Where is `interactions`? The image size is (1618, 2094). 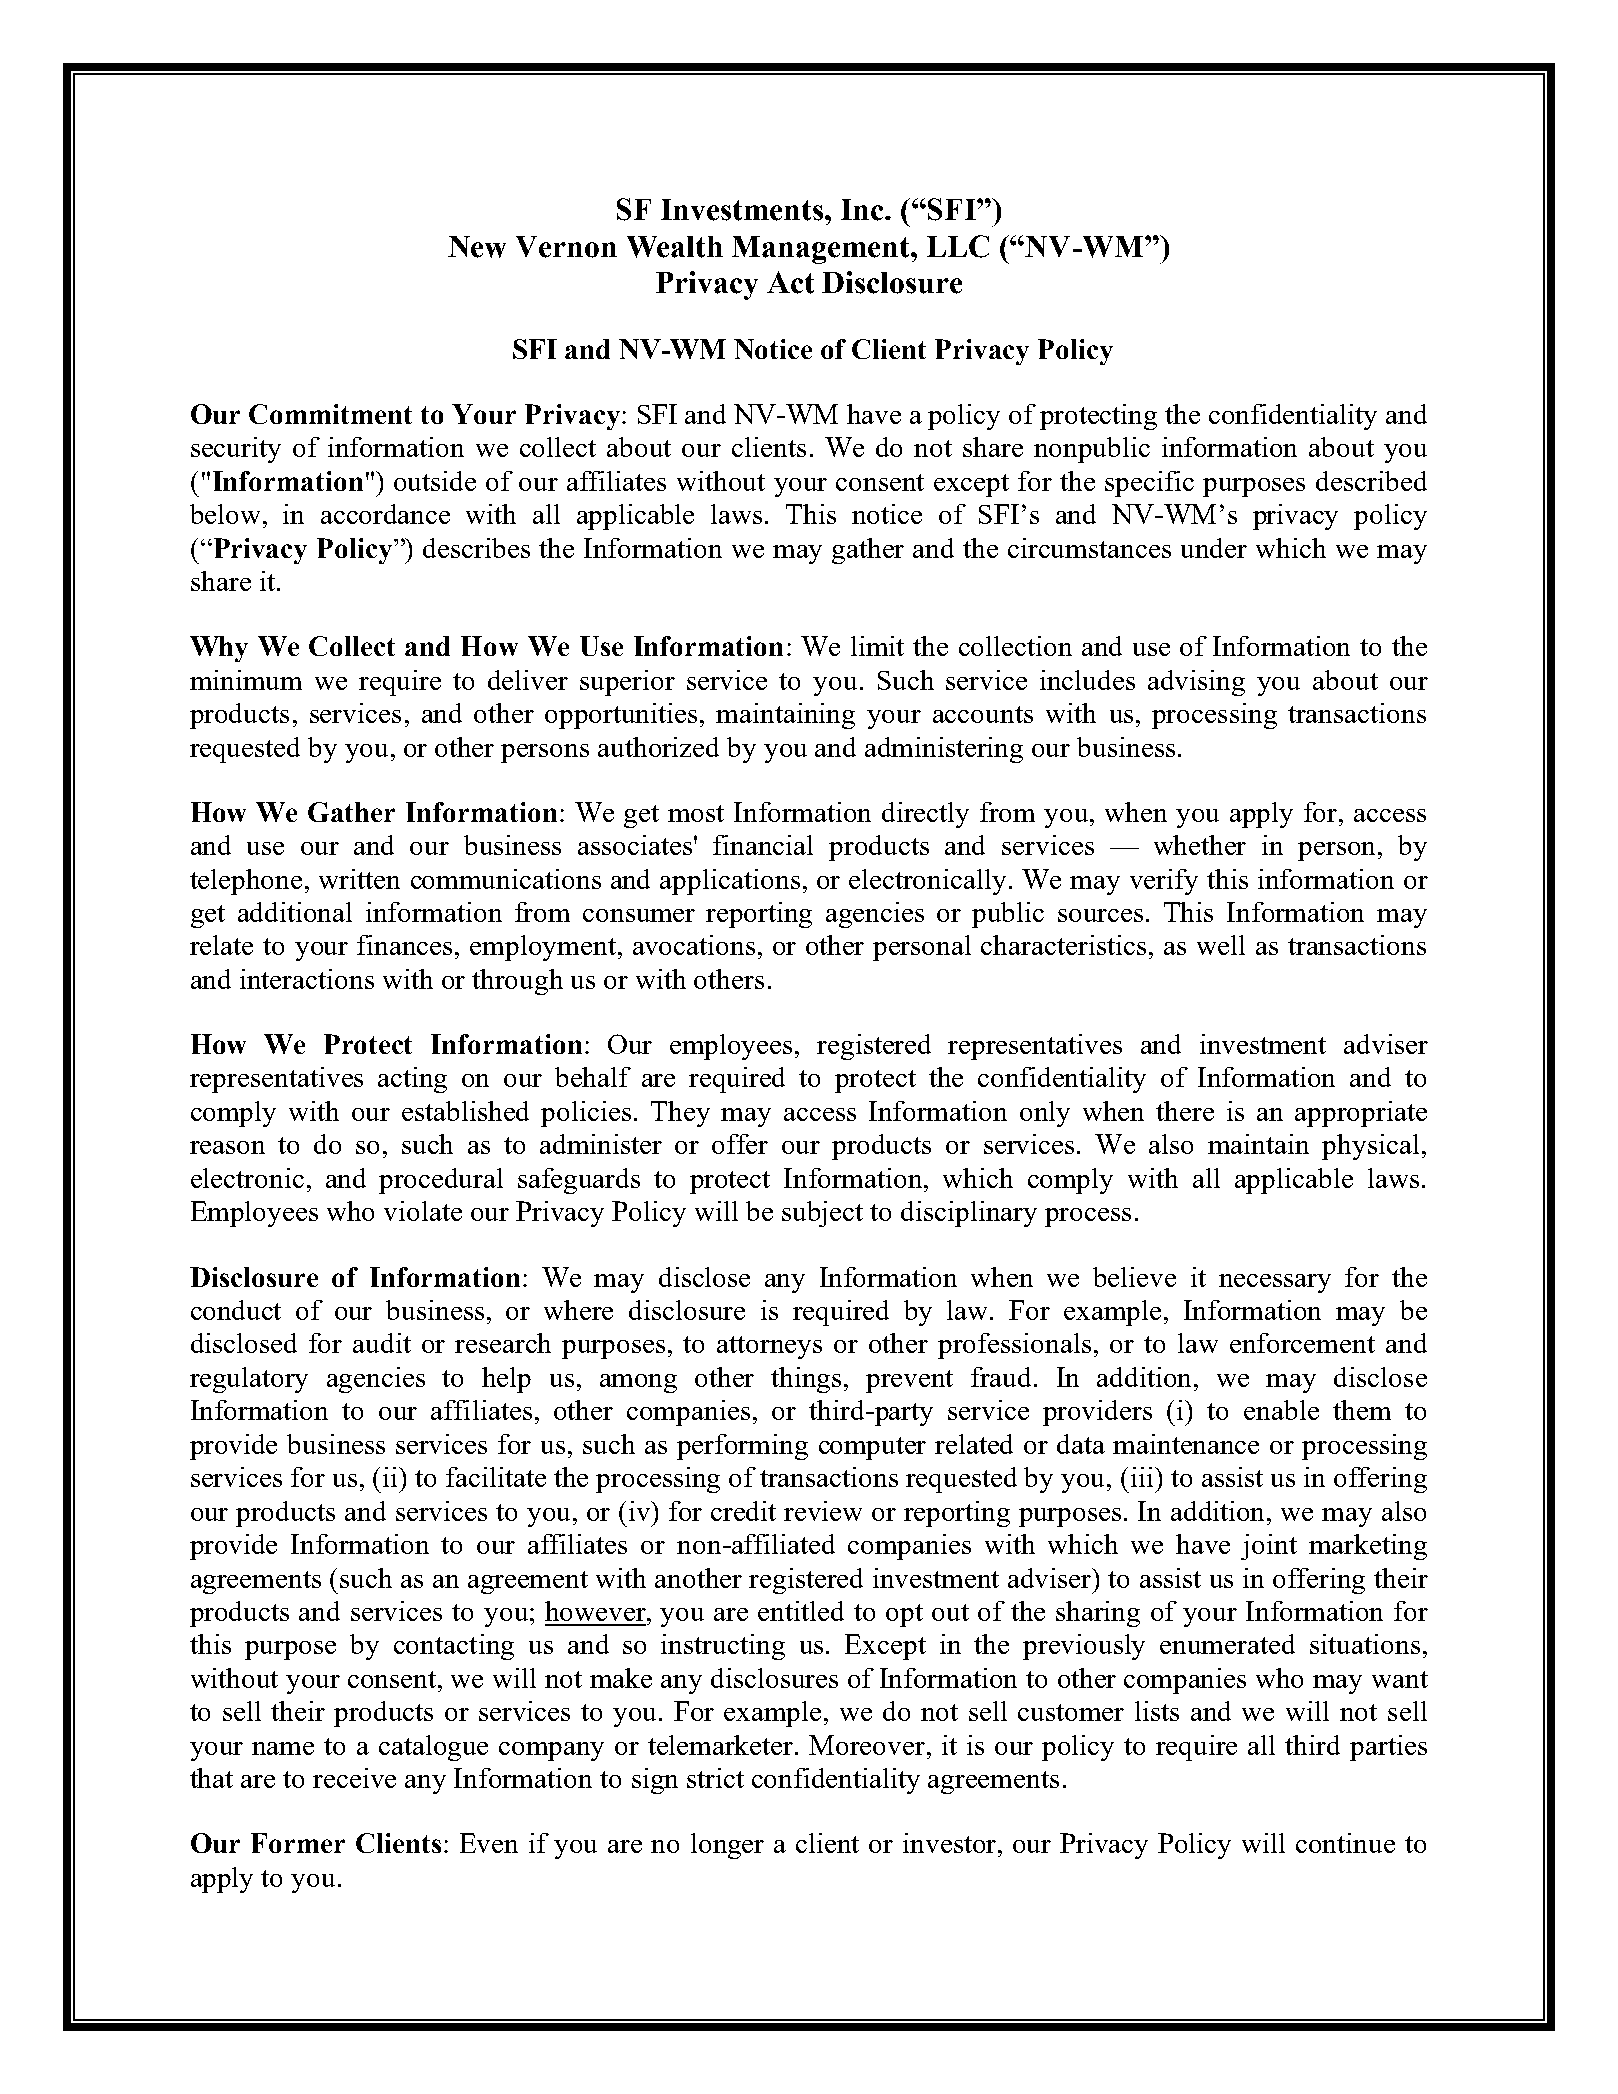
interactions is located at coordinates (307, 979).
